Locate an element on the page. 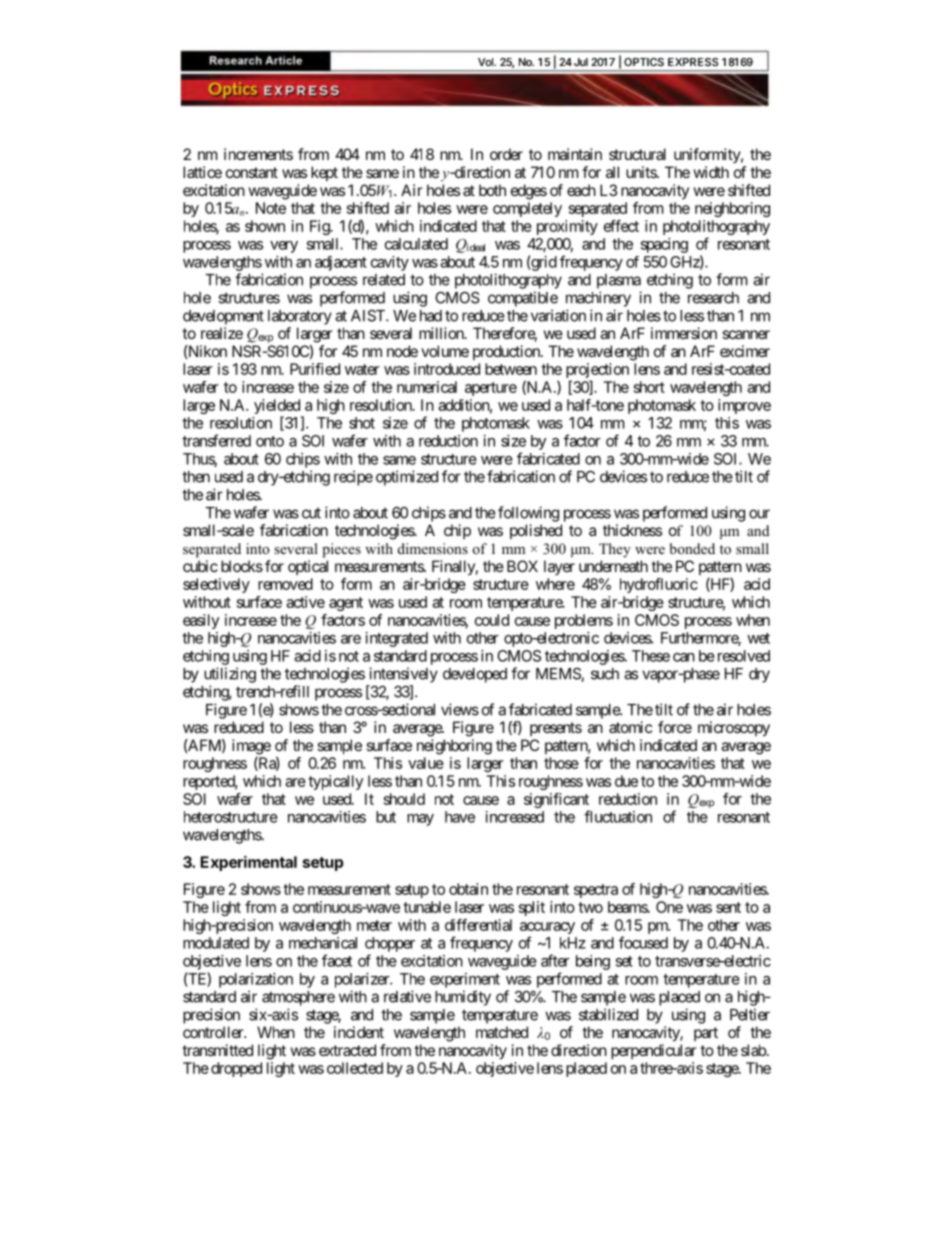 The width and height of the page is (952, 1233). constant is located at coordinates (252, 172).
